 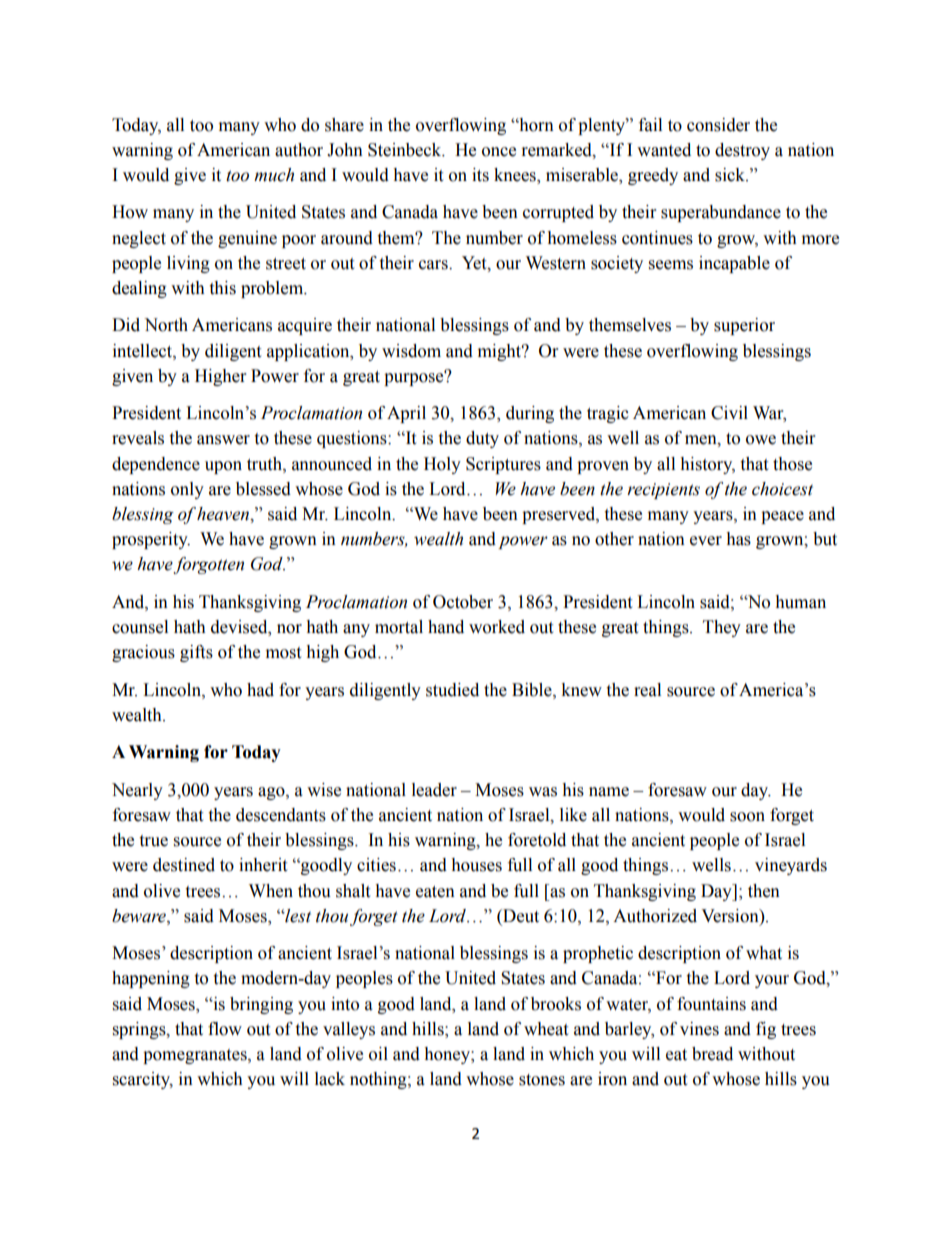 I want to click on leader, so click(x=434, y=790).
